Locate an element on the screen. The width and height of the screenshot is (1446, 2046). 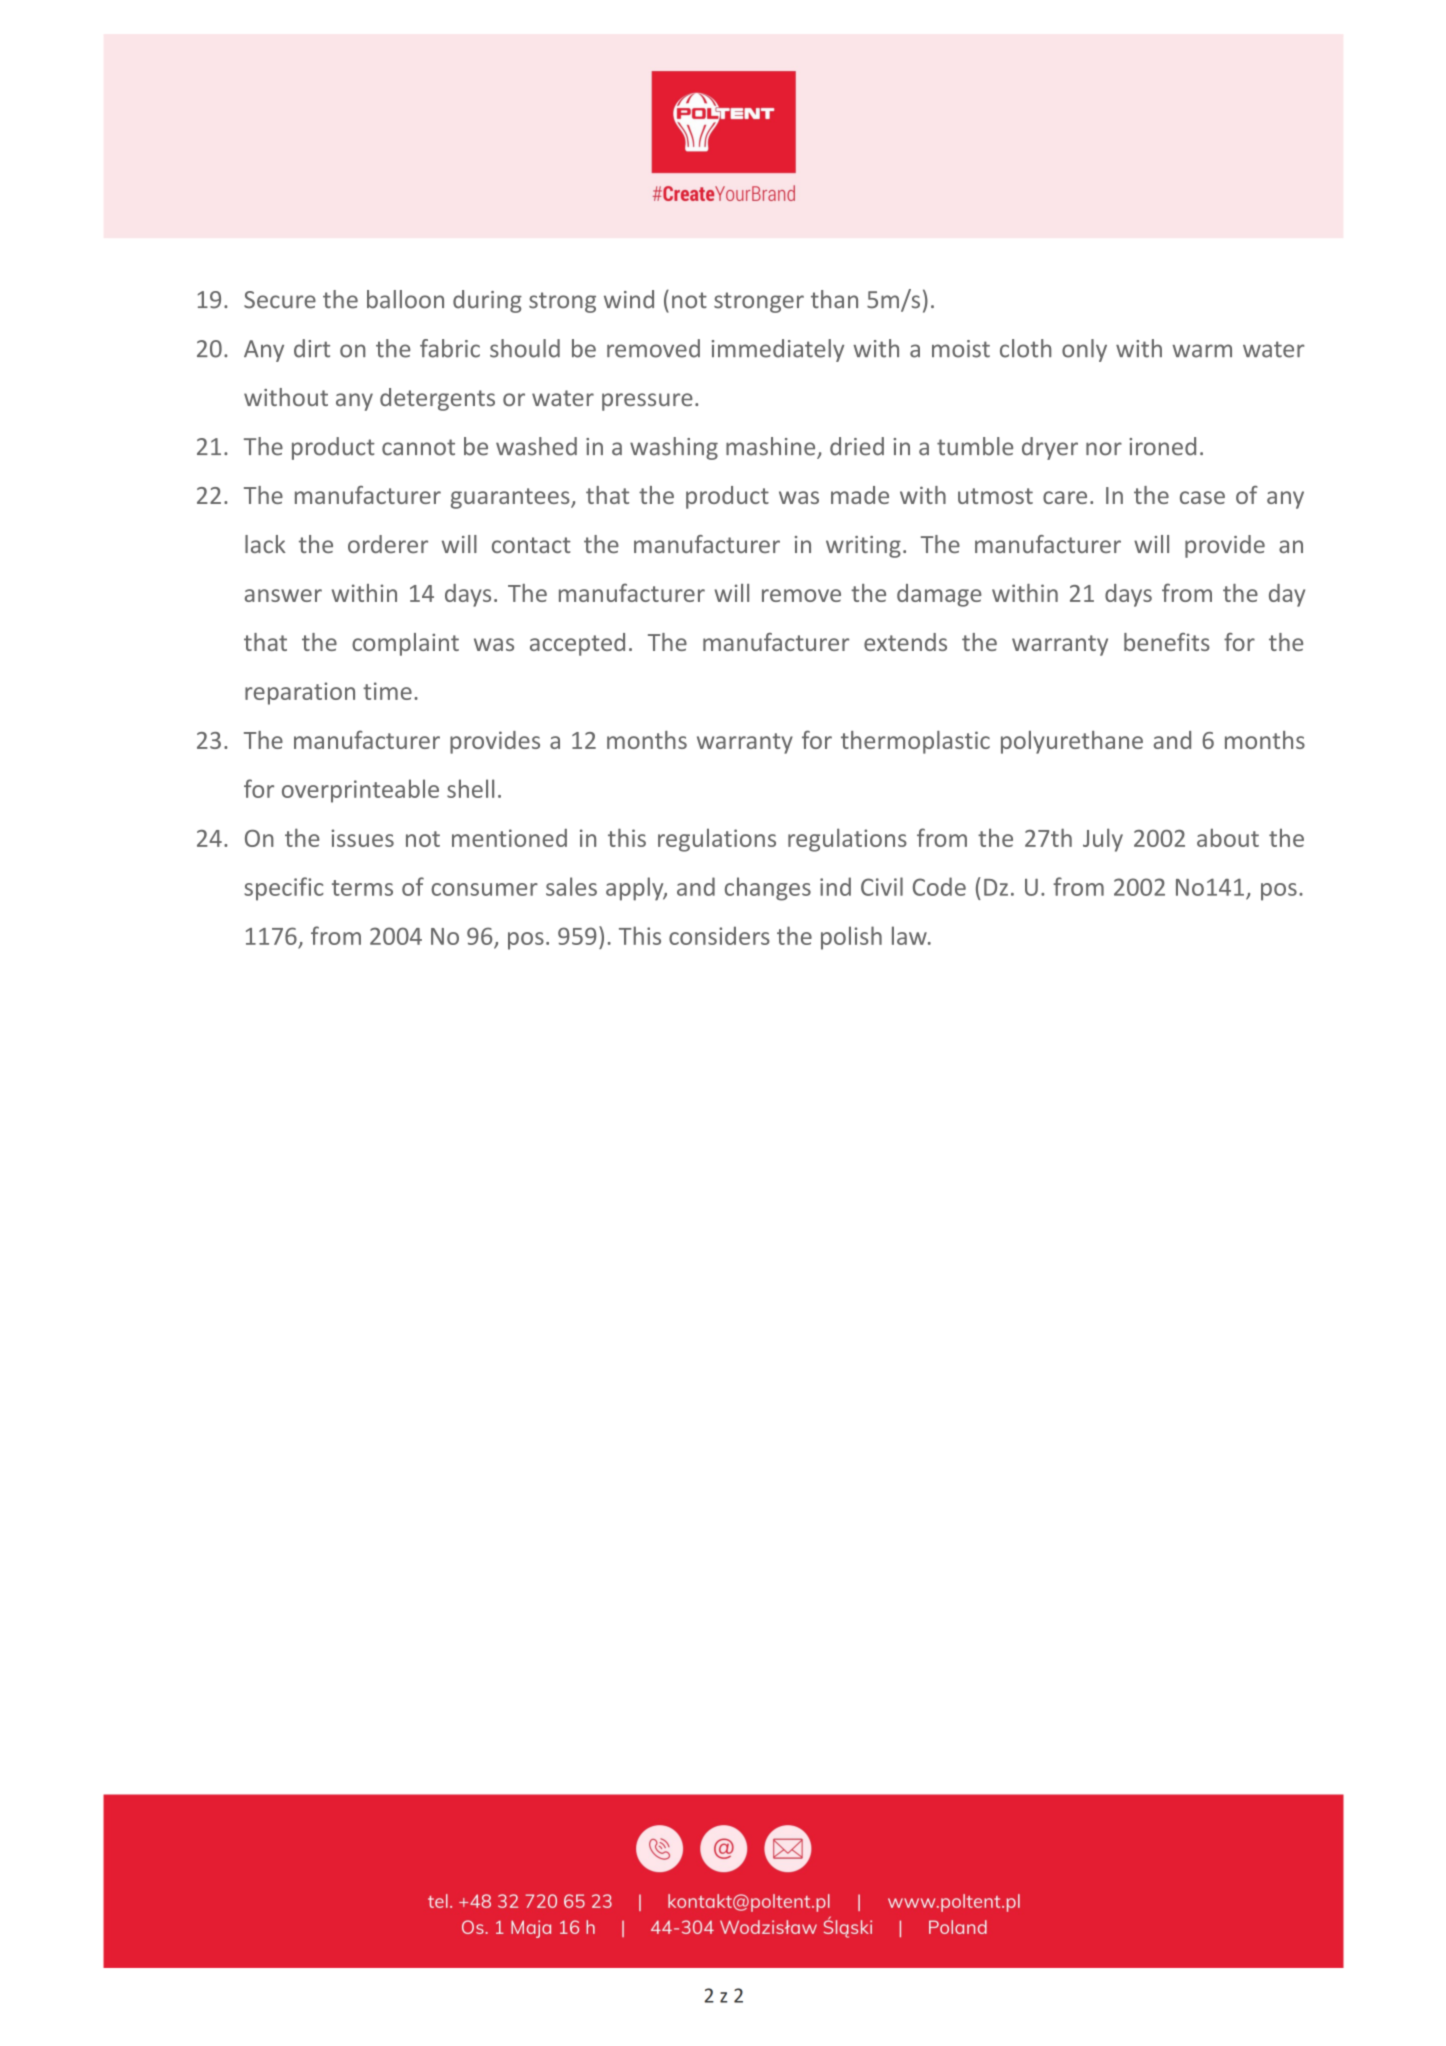
considers is located at coordinates (719, 935).
